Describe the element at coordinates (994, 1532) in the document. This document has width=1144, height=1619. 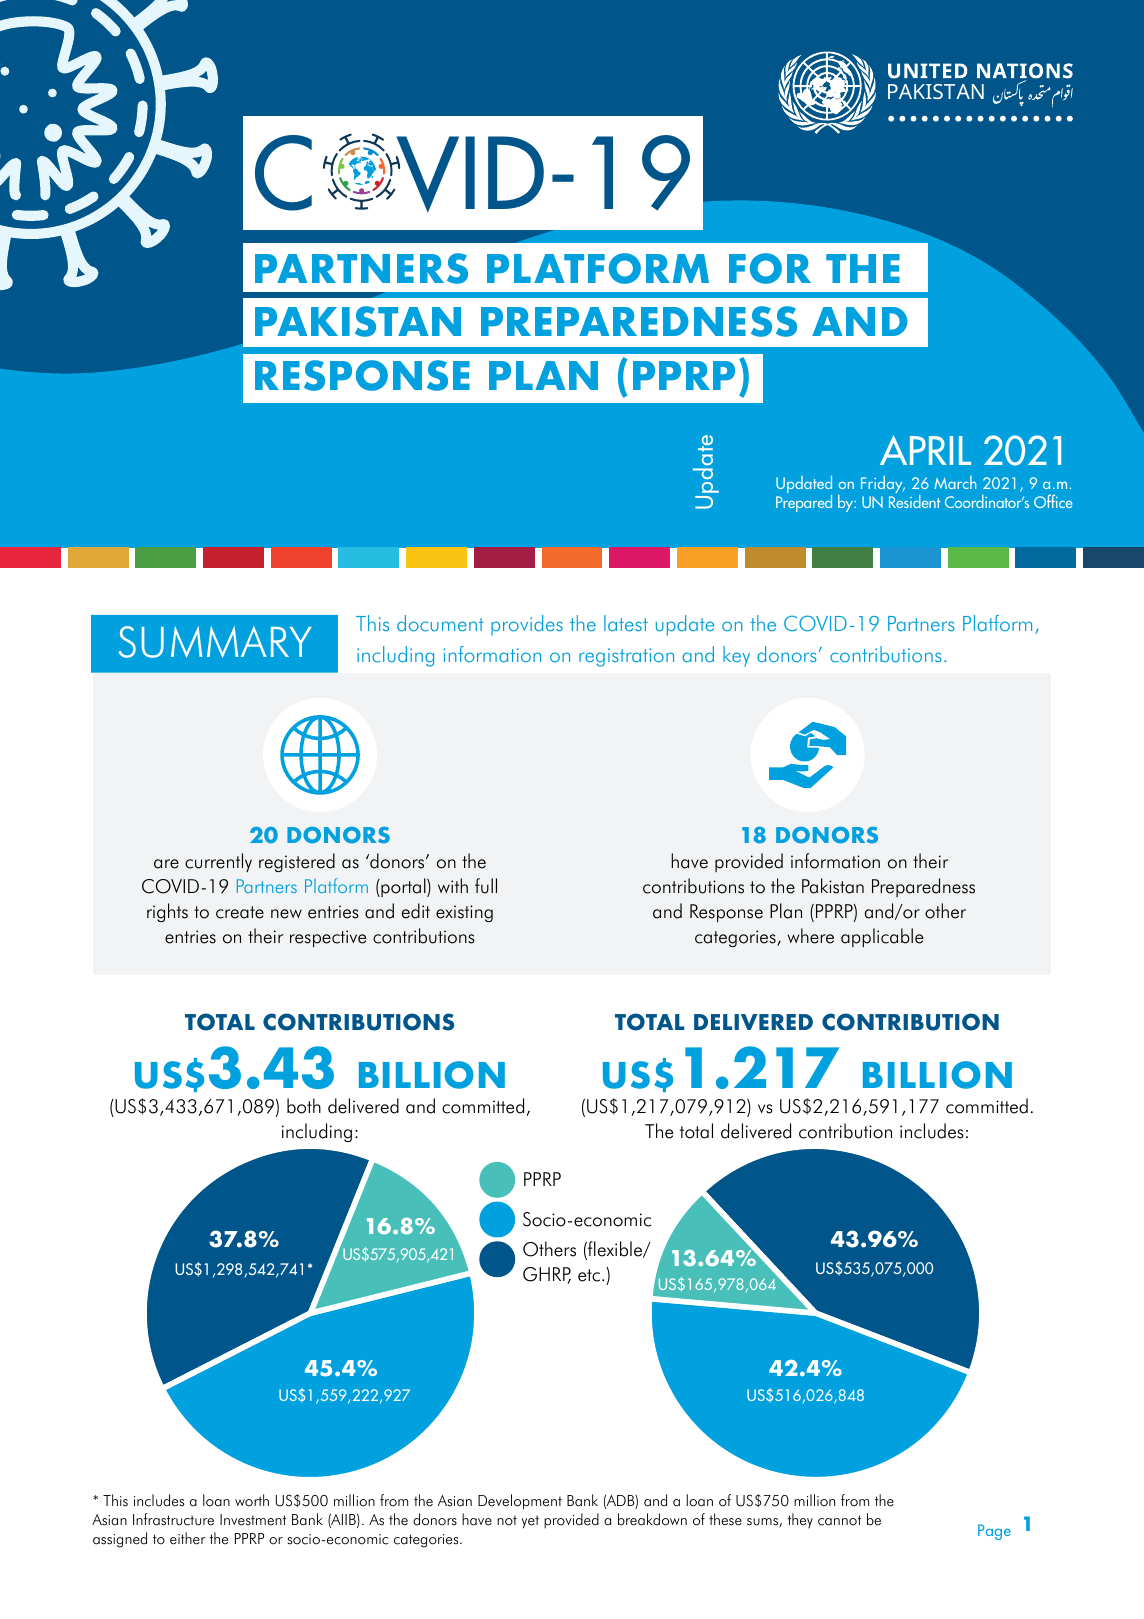
I see `Page` at that location.
